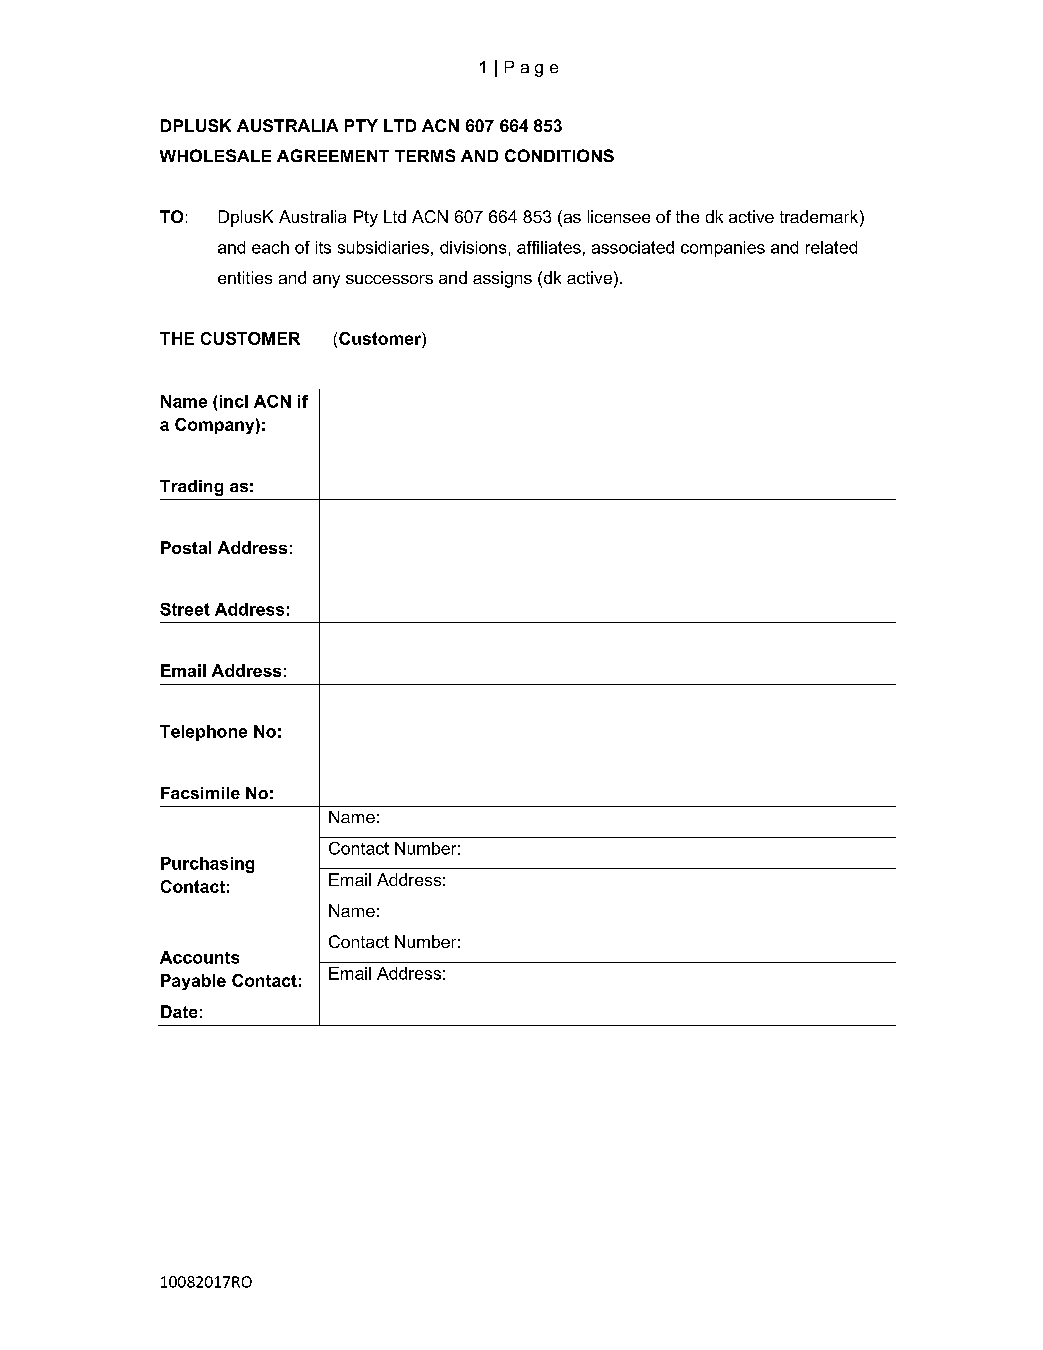 The height and width of the screenshot is (1350, 1043). Describe the element at coordinates (179, 1011) in the screenshot. I see `Date` at that location.
